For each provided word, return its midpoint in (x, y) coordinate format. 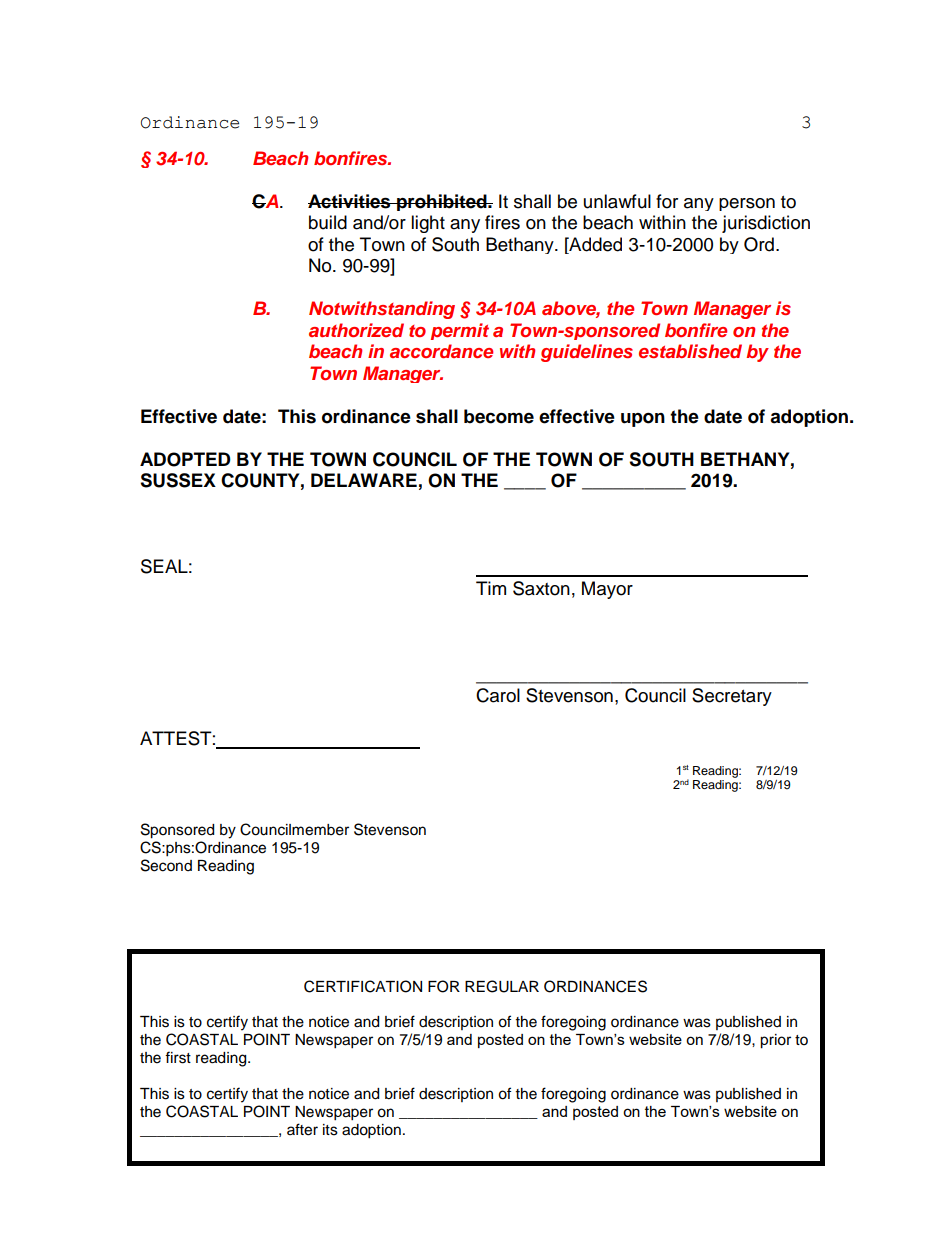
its (330, 1130)
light (428, 224)
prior (775, 1041)
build (328, 222)
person (747, 204)
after (302, 1129)
